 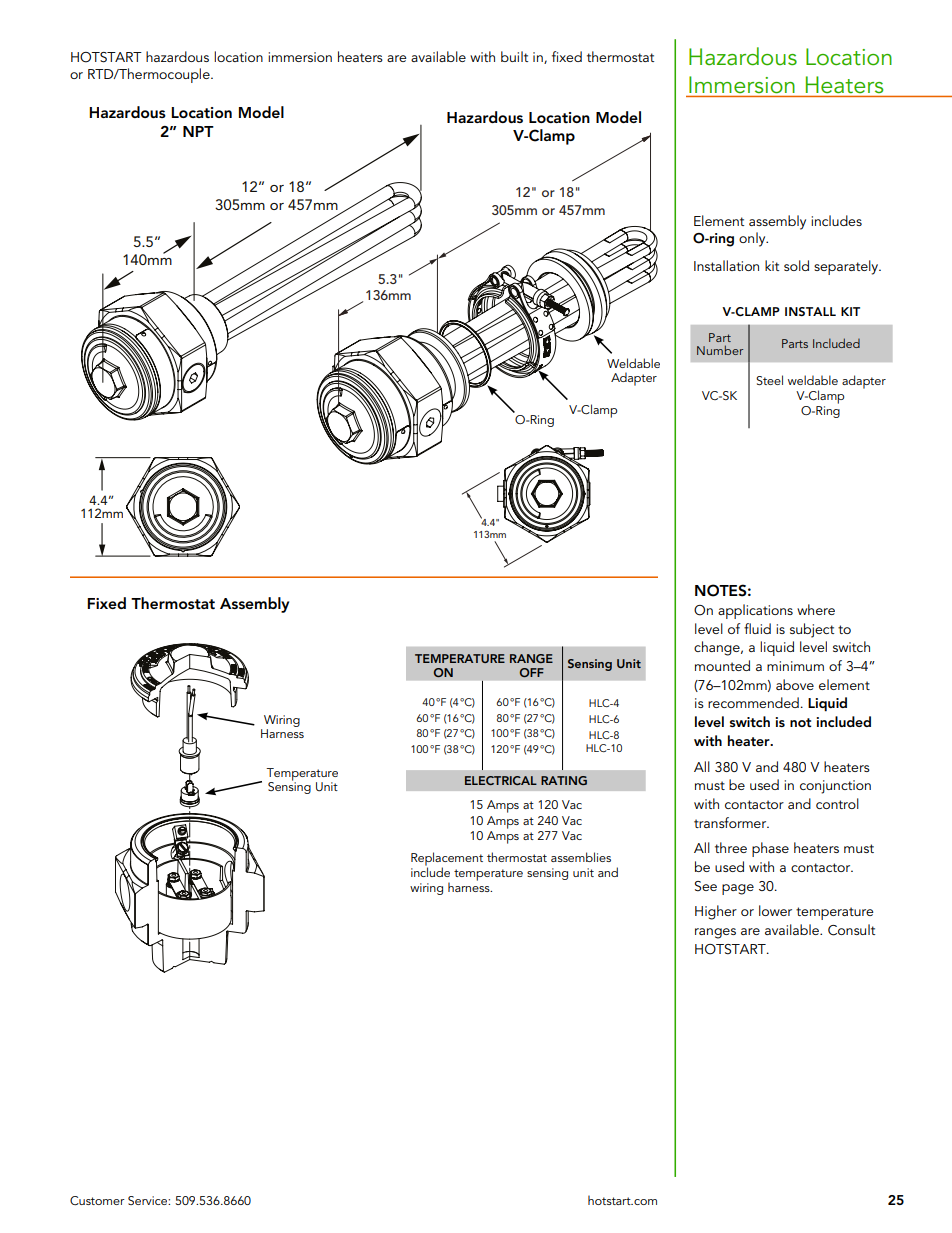 I want to click on assemblies, so click(x=581, y=857).
